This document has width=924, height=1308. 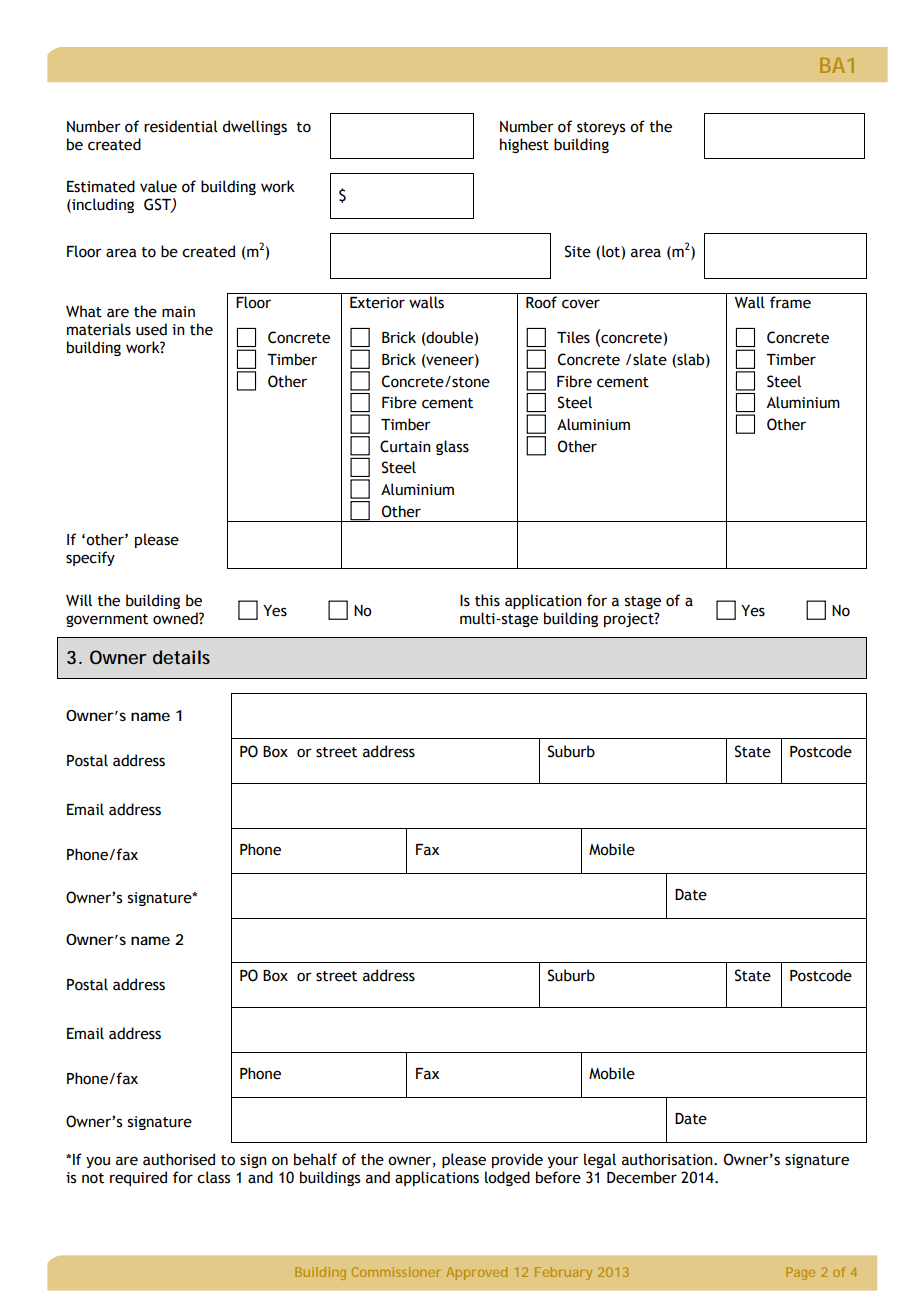 I want to click on glass, so click(x=452, y=447).
